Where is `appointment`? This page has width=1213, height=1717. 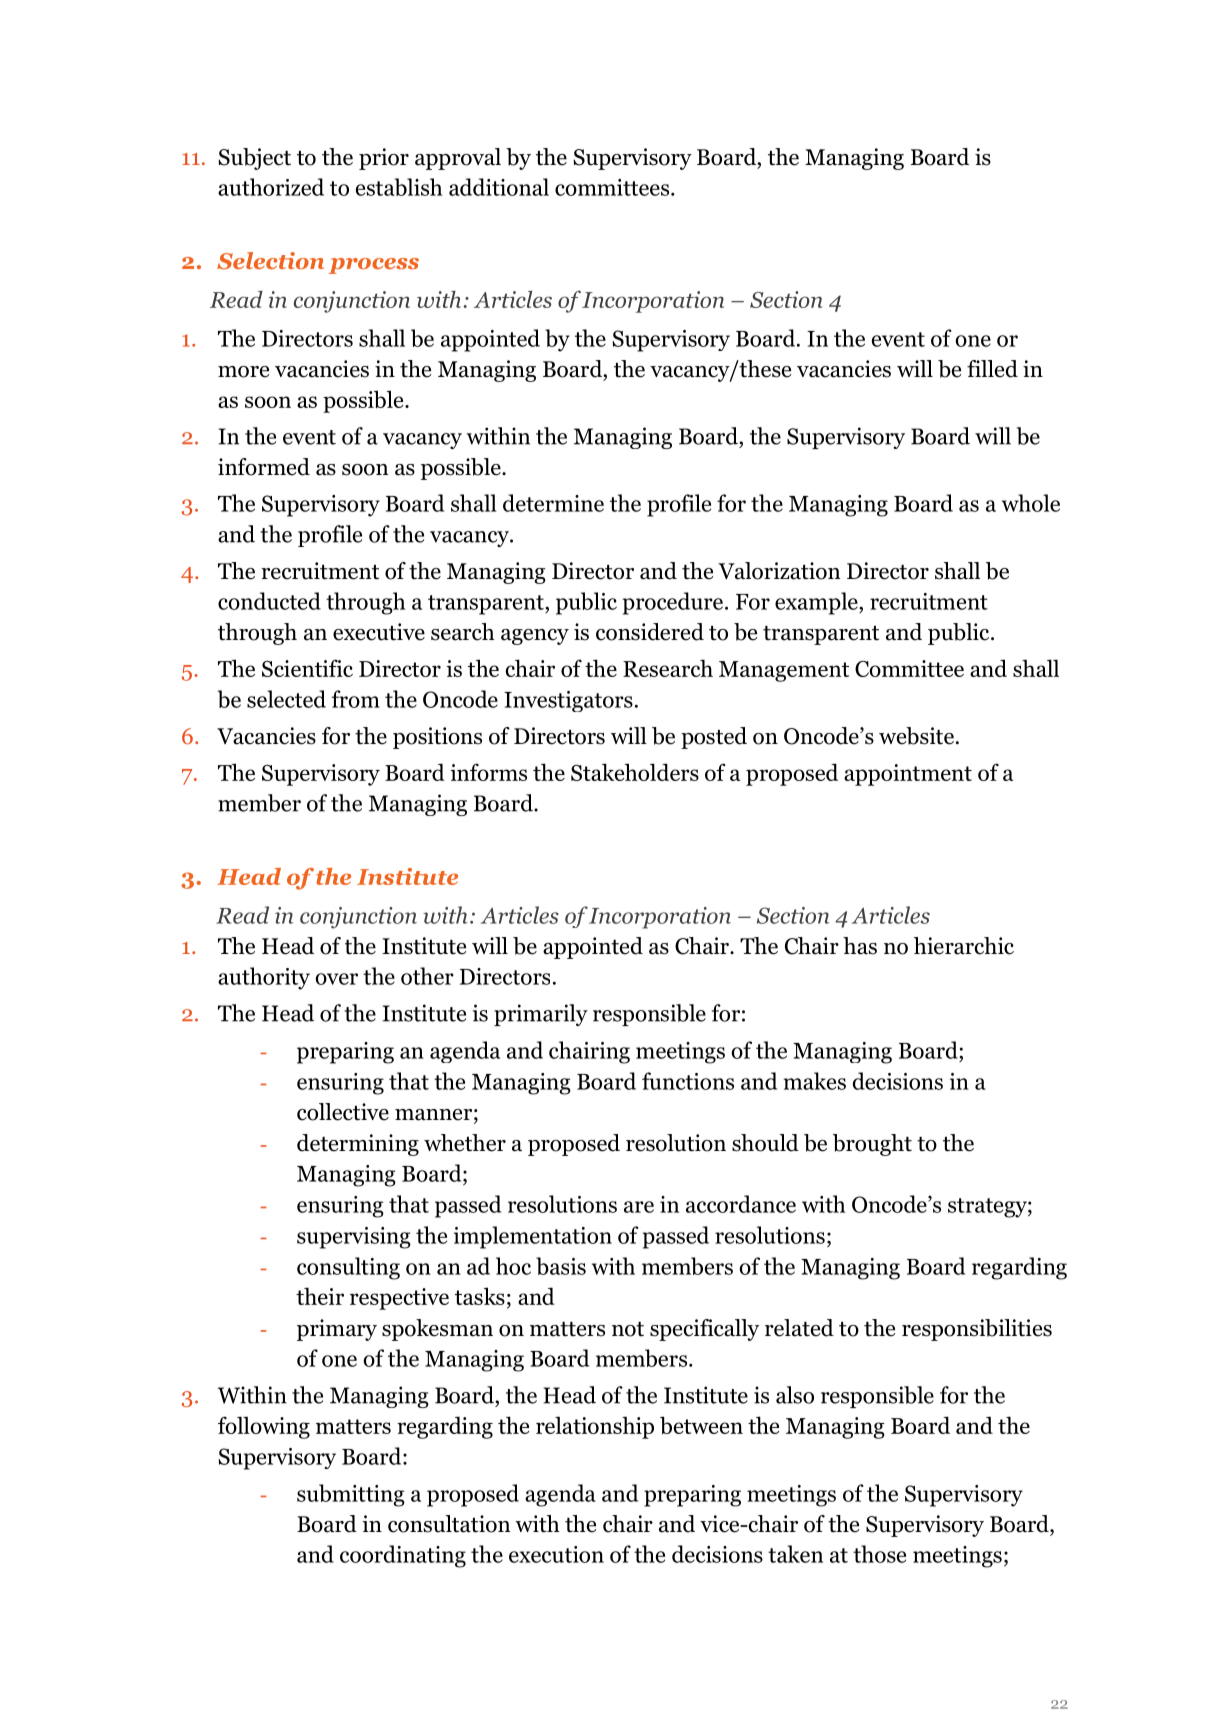
appointment is located at coordinates (908, 775).
